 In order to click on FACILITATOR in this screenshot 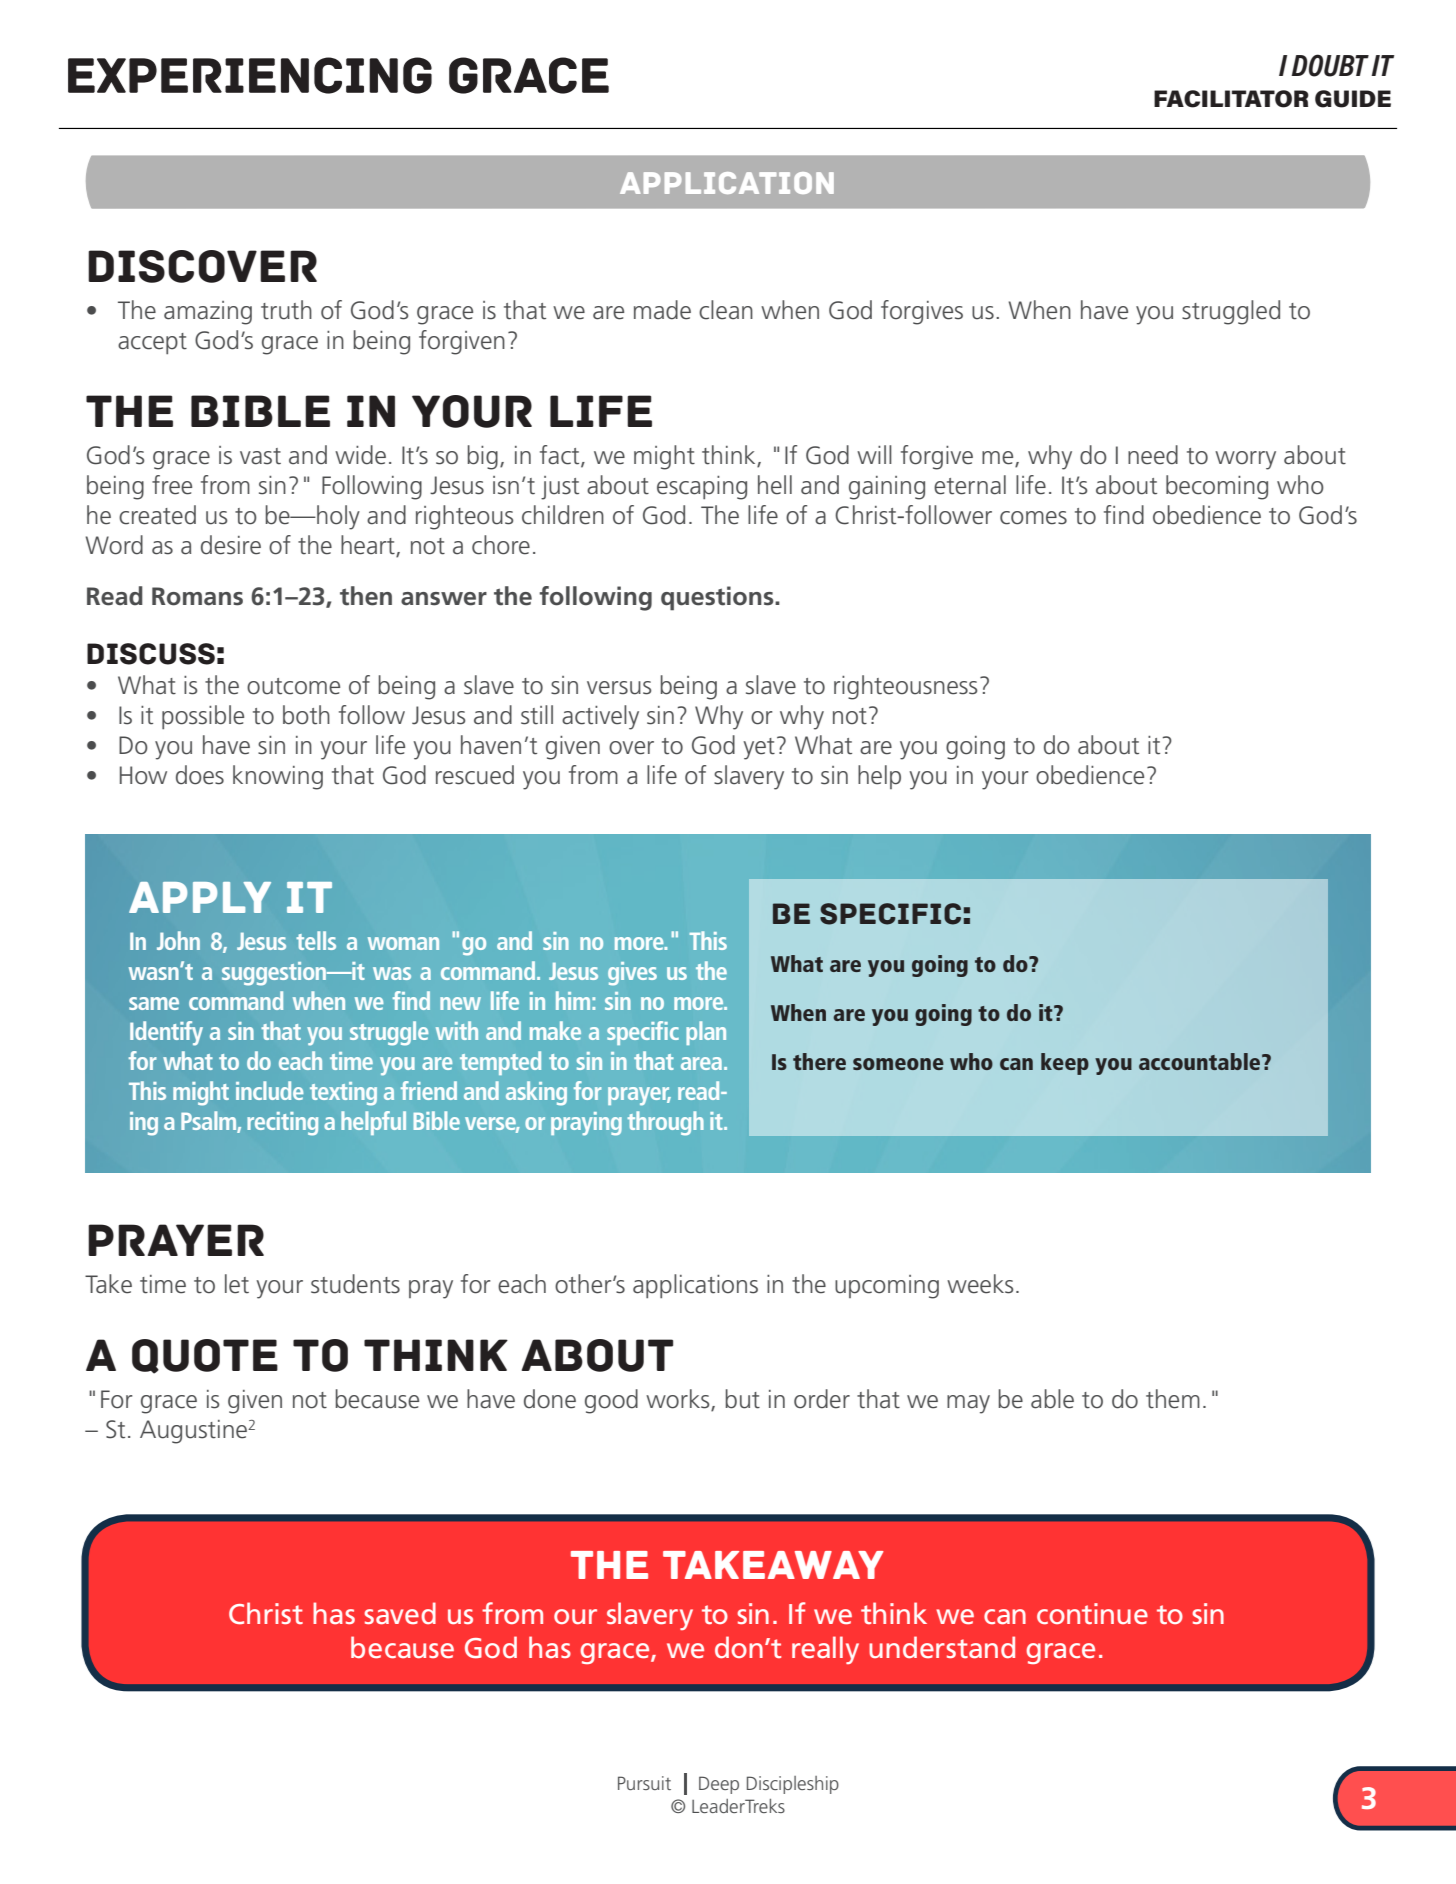, I will do `click(1231, 99)`.
